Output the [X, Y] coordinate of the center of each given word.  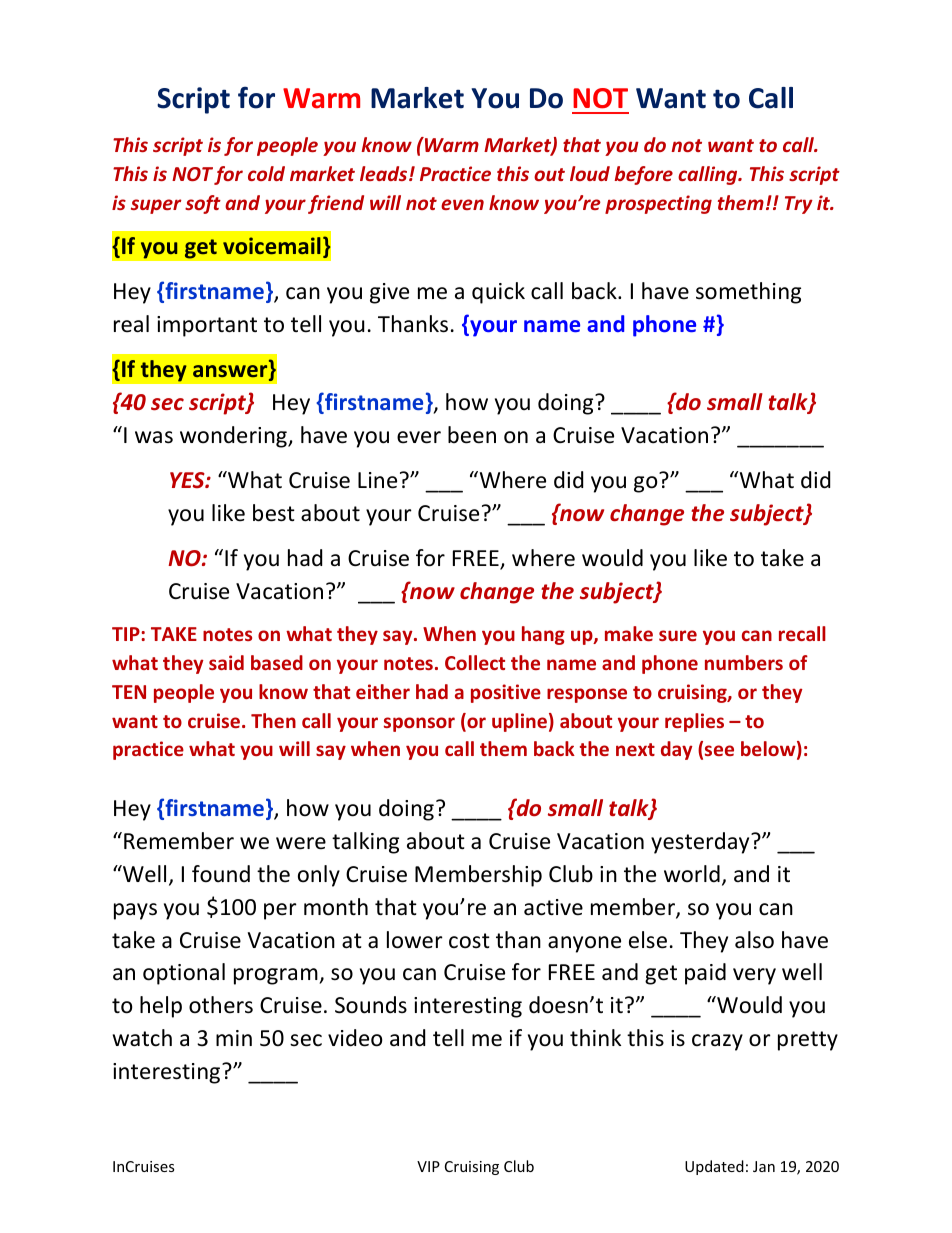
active [553, 907]
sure [678, 635]
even [462, 204]
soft [203, 204]
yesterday [701, 843]
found [221, 874]
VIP [428, 1166]
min [234, 1038]
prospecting [658, 204]
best [274, 513]
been [472, 435]
